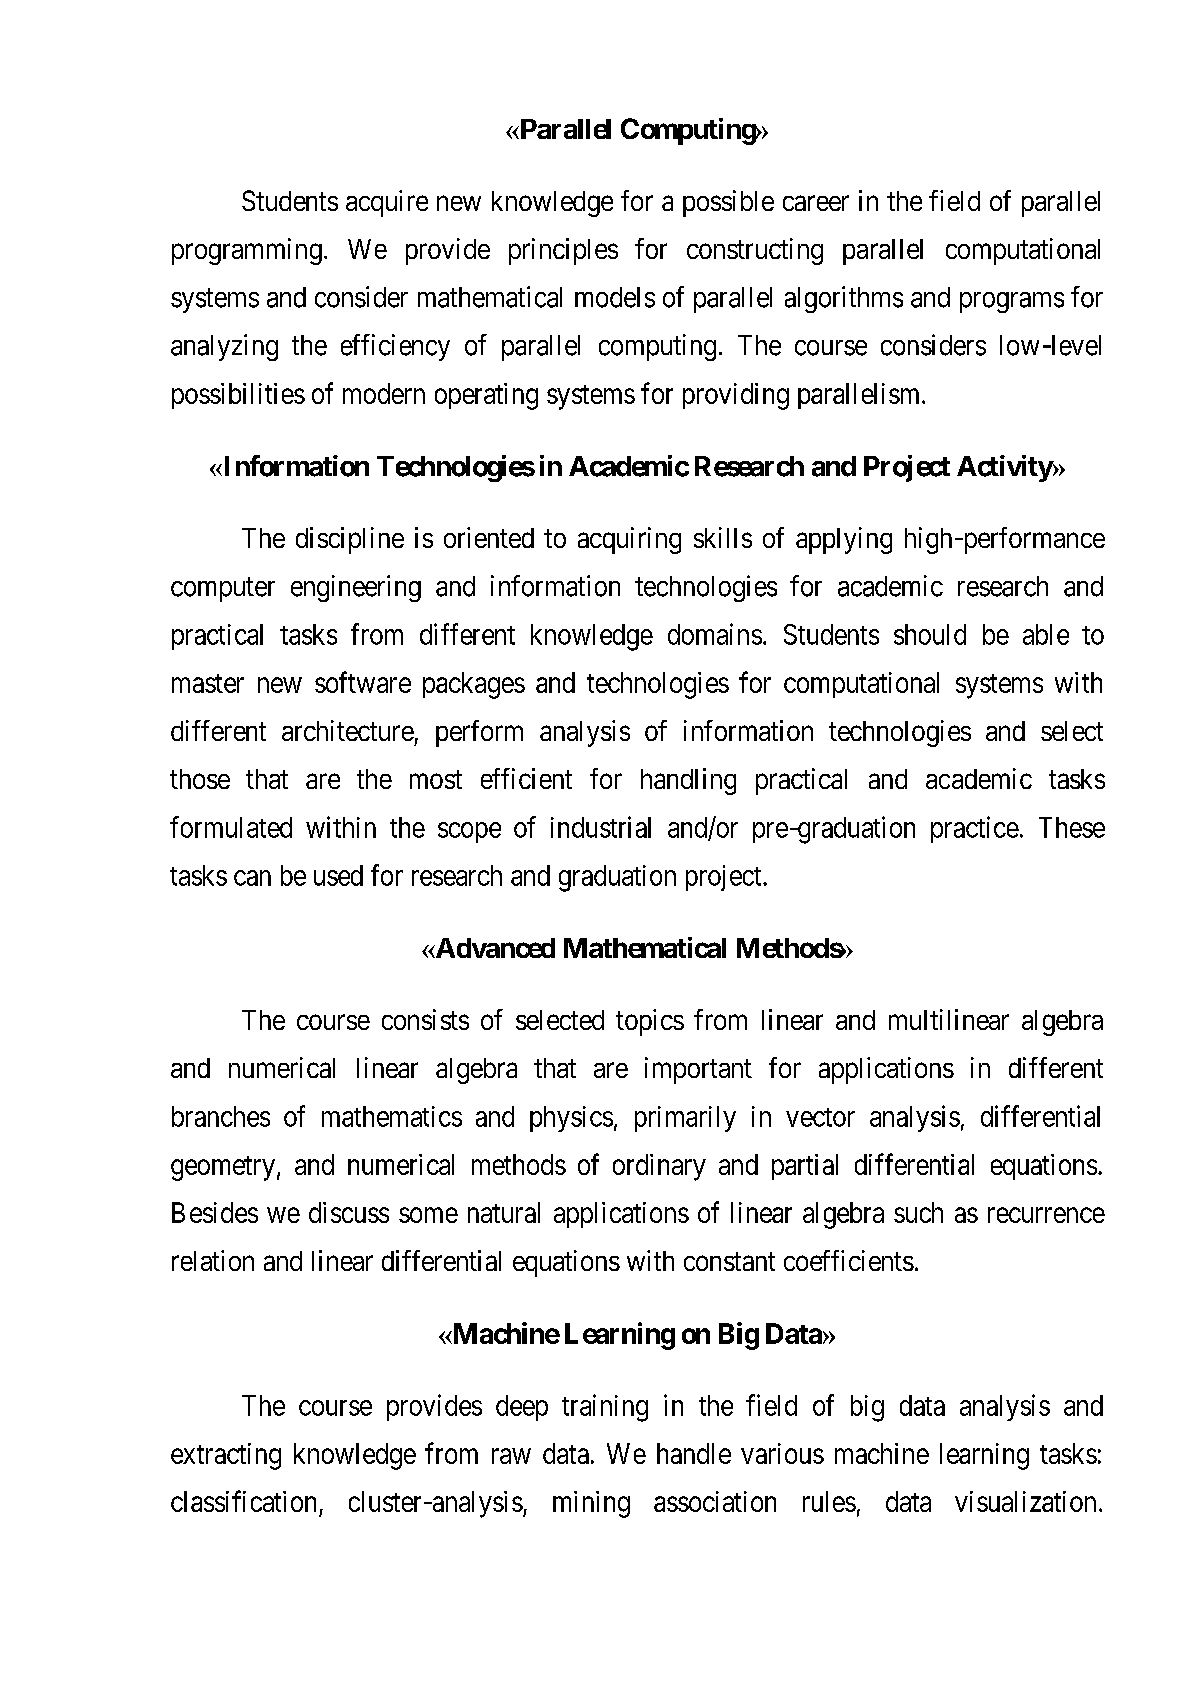 This screenshot has height=1681, width=1189. I want to click on used, so click(338, 875).
